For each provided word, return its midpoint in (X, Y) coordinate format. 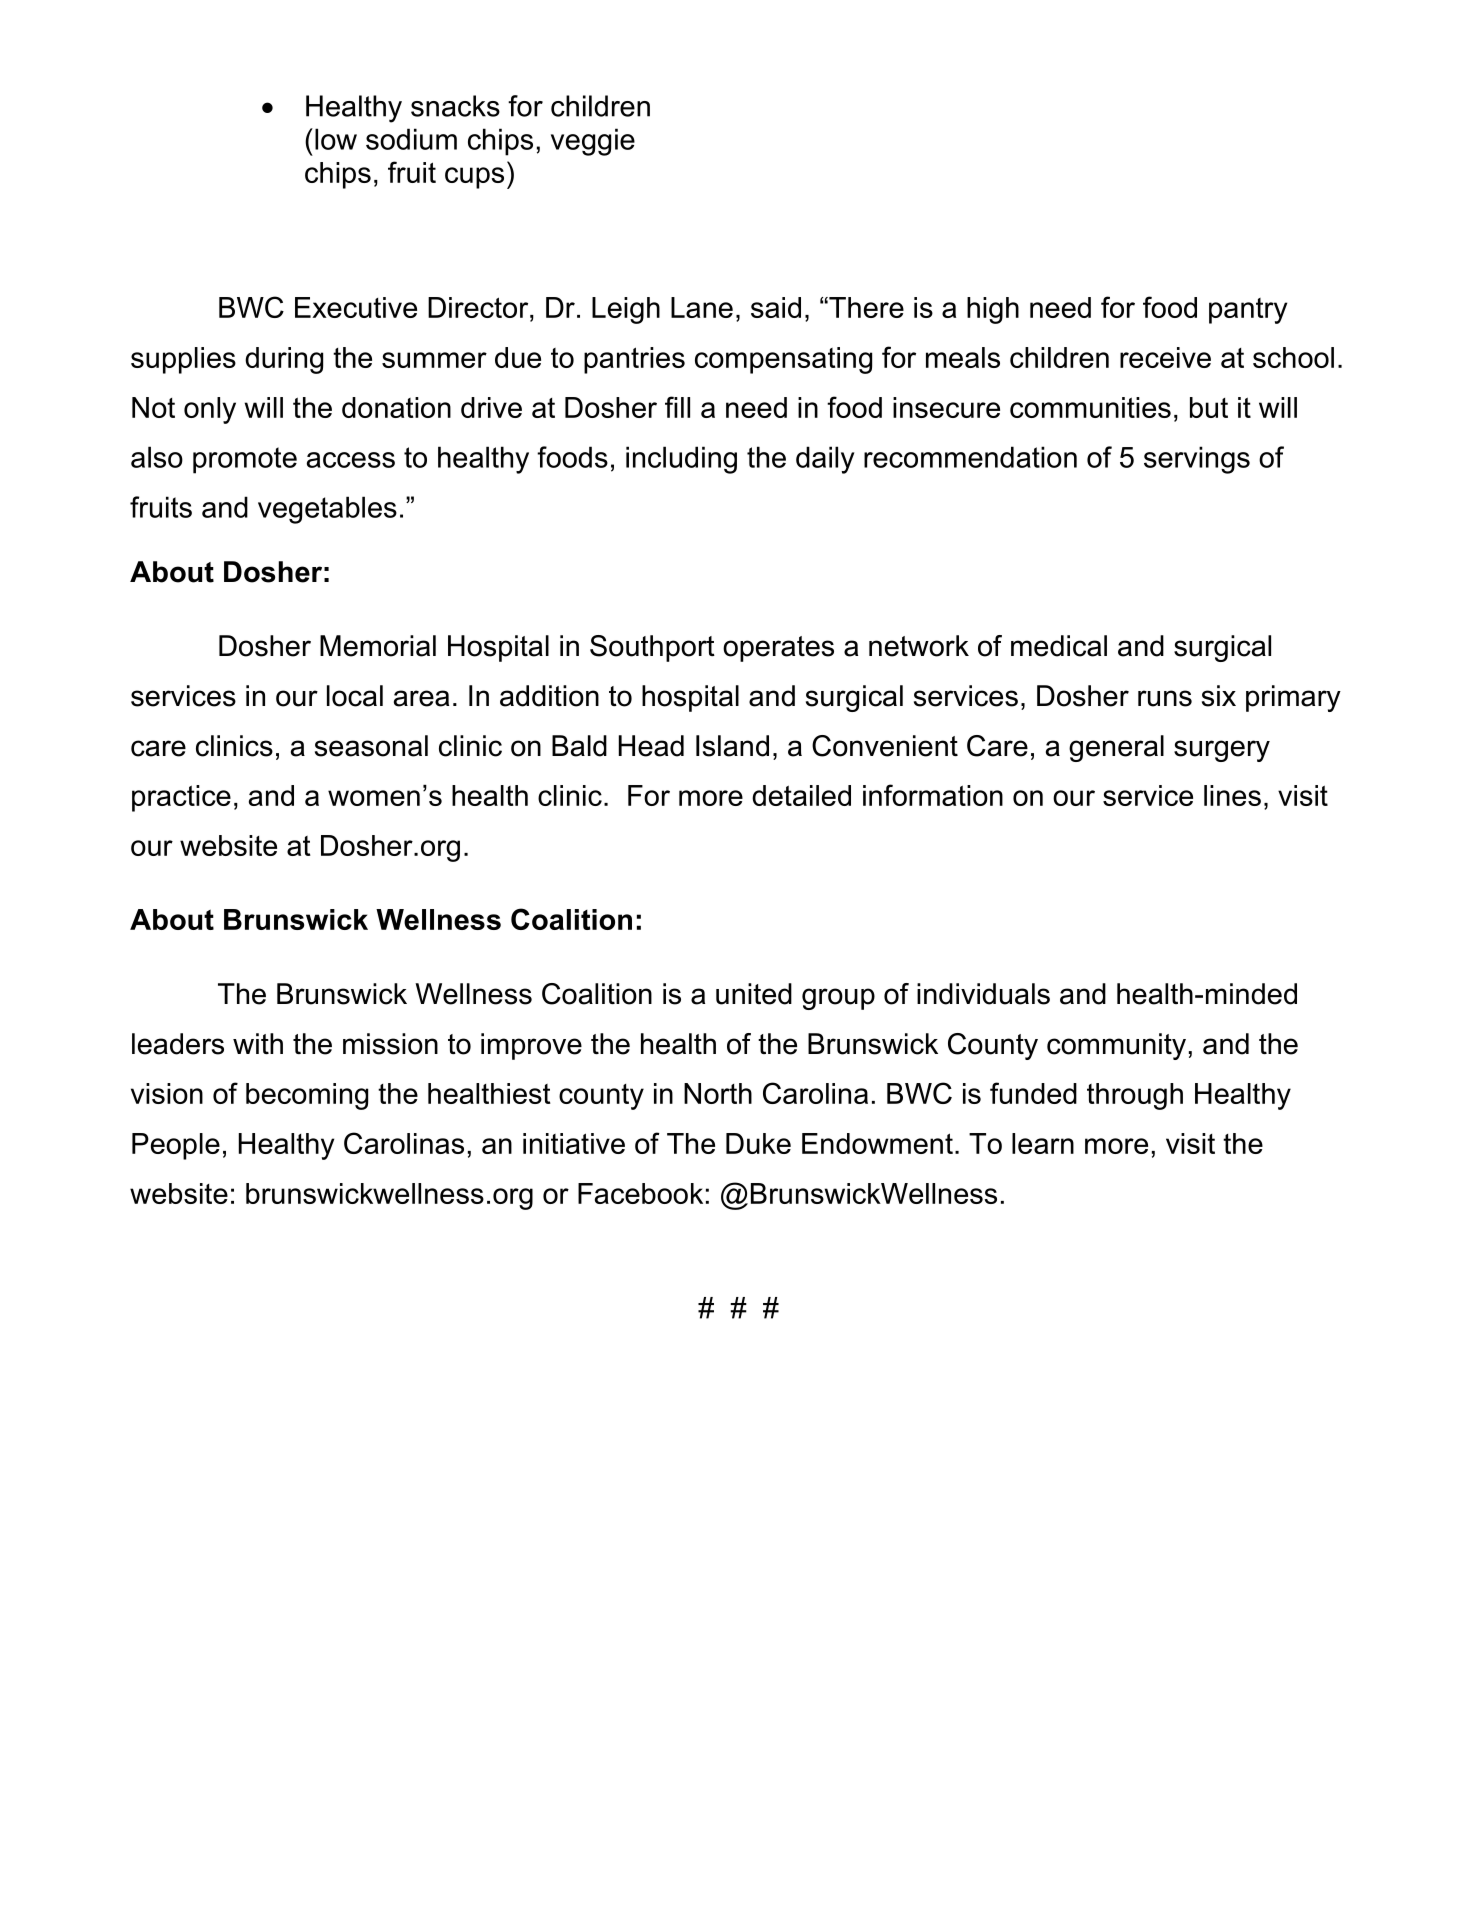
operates (778, 649)
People (176, 1146)
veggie (593, 142)
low (336, 139)
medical (1059, 646)
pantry (1248, 311)
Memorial (378, 646)
